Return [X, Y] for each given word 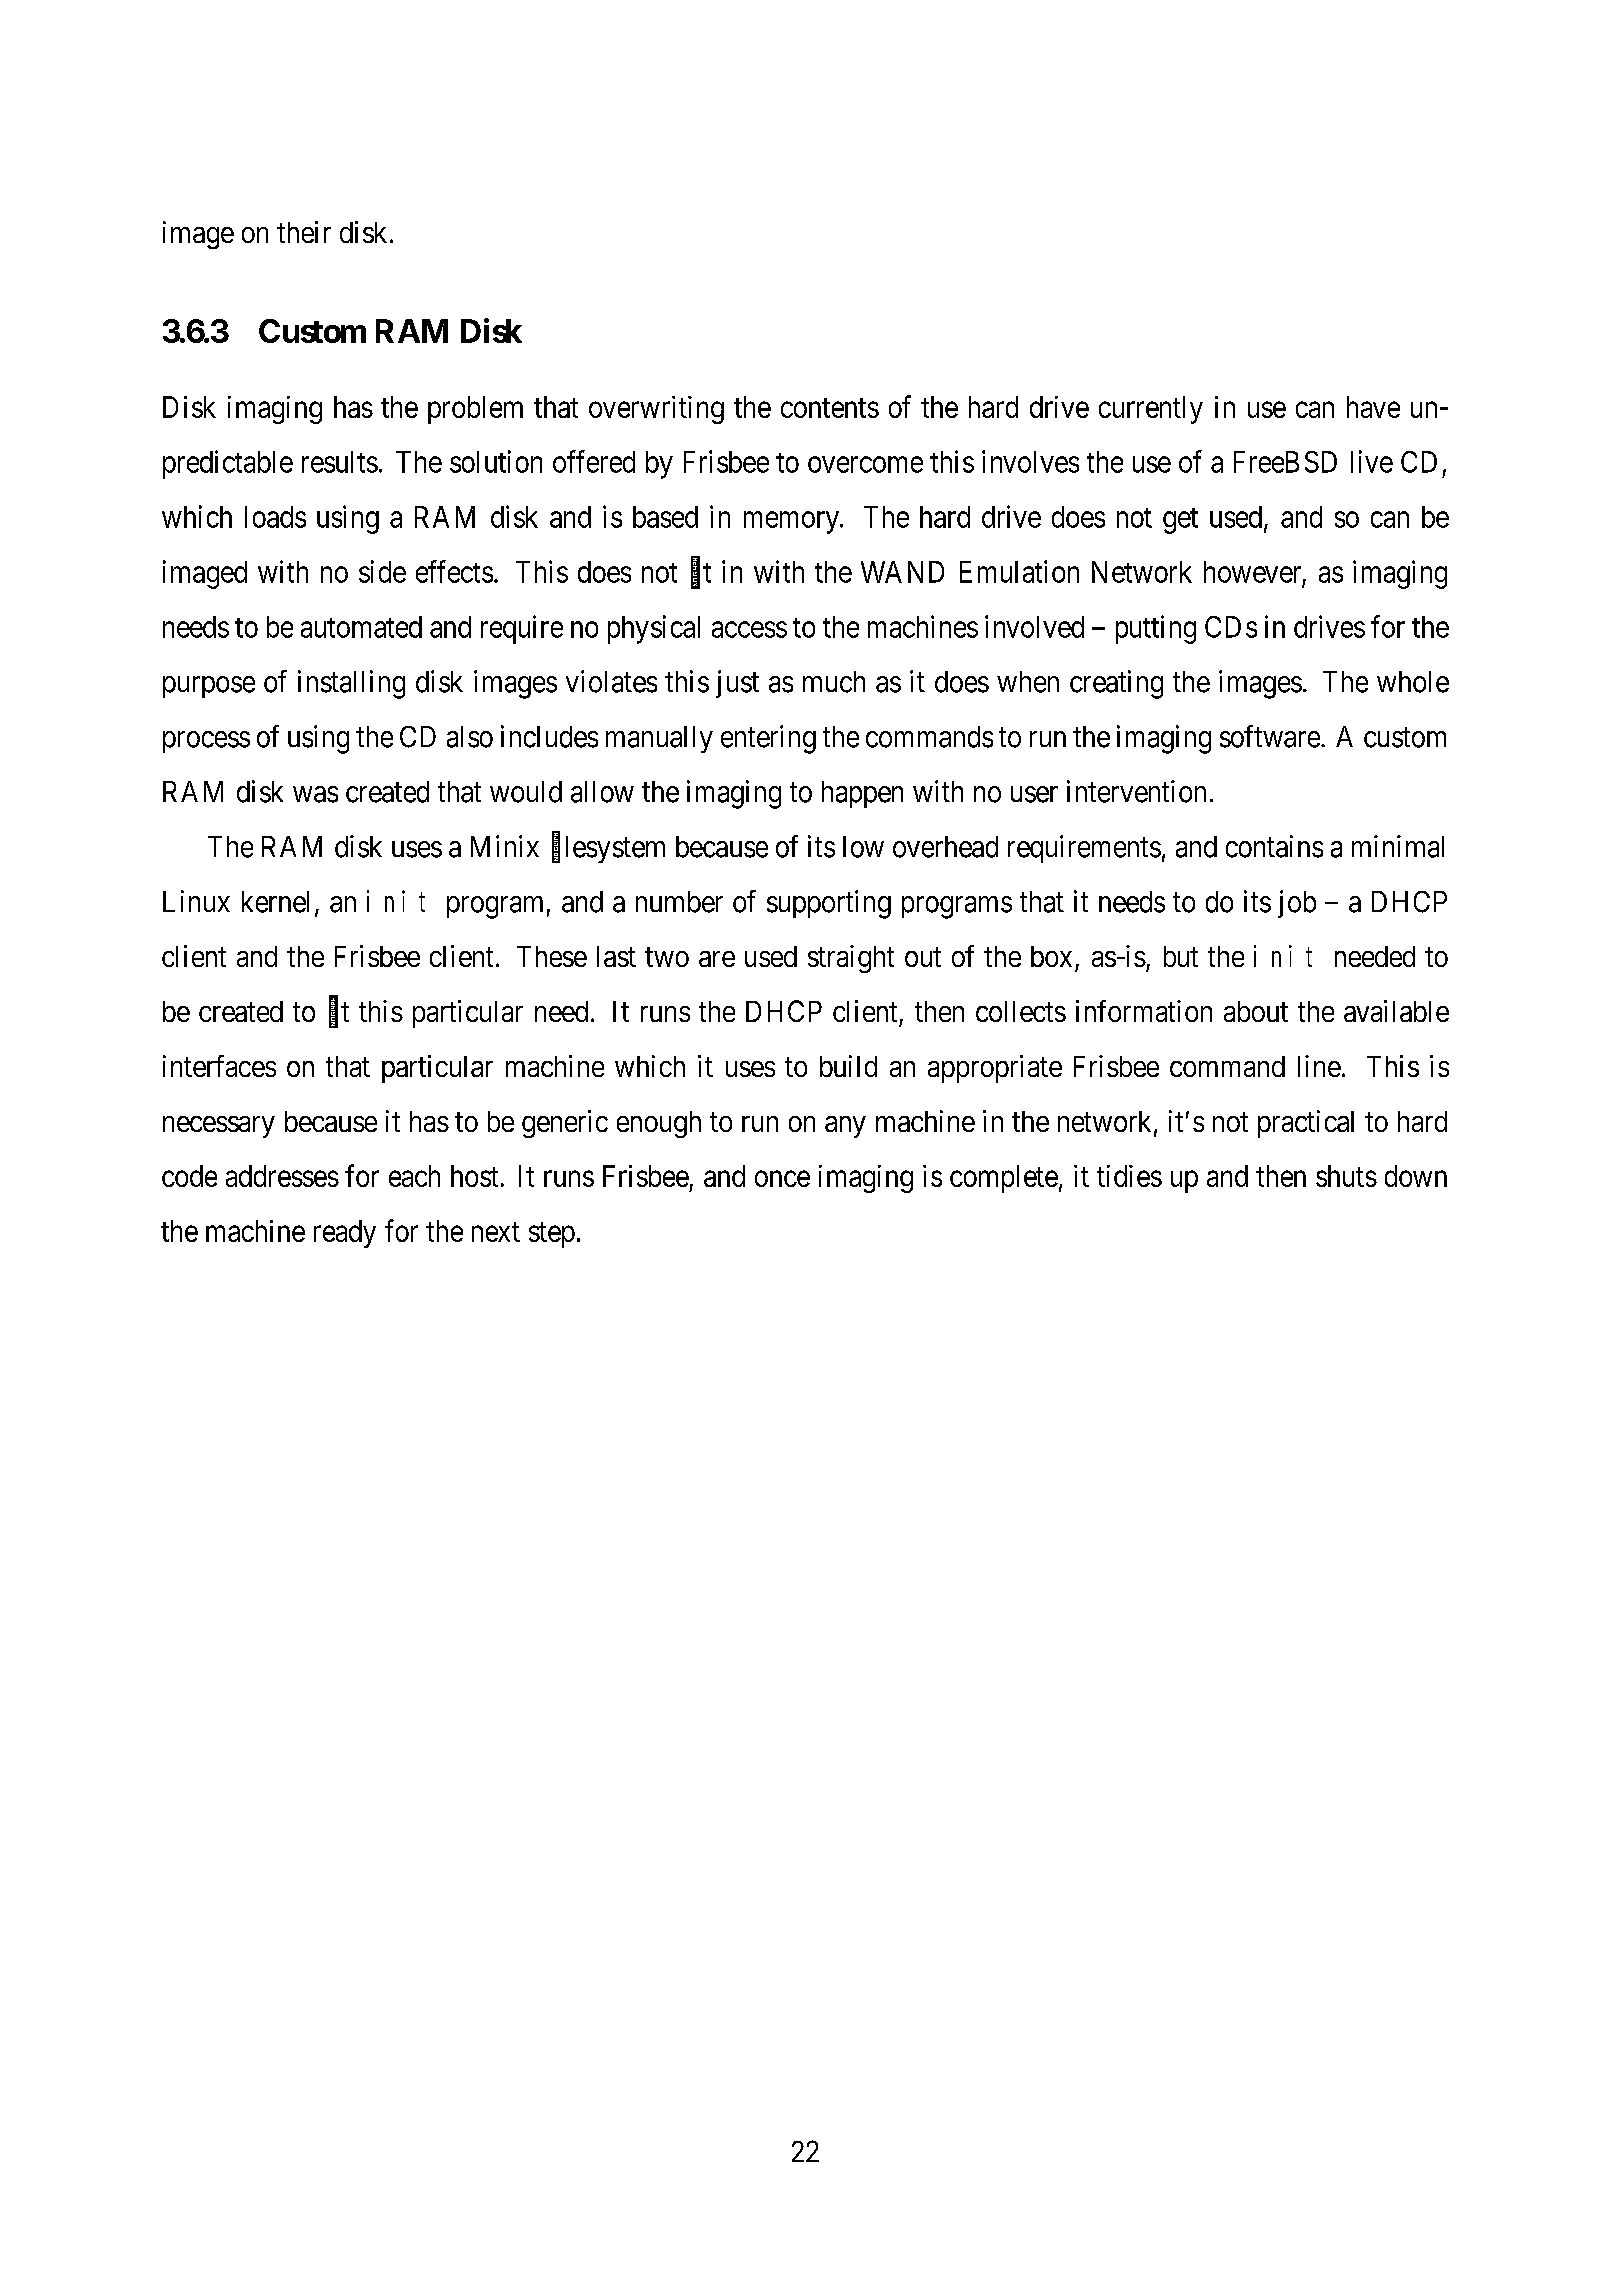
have [1373, 407]
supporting [829, 904]
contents [830, 408]
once [782, 1179]
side [382, 571]
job [1297, 904]
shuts [1346, 1176]
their [304, 232]
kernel [275, 902]
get [1180, 521]
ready [345, 1234]
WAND [902, 572]
